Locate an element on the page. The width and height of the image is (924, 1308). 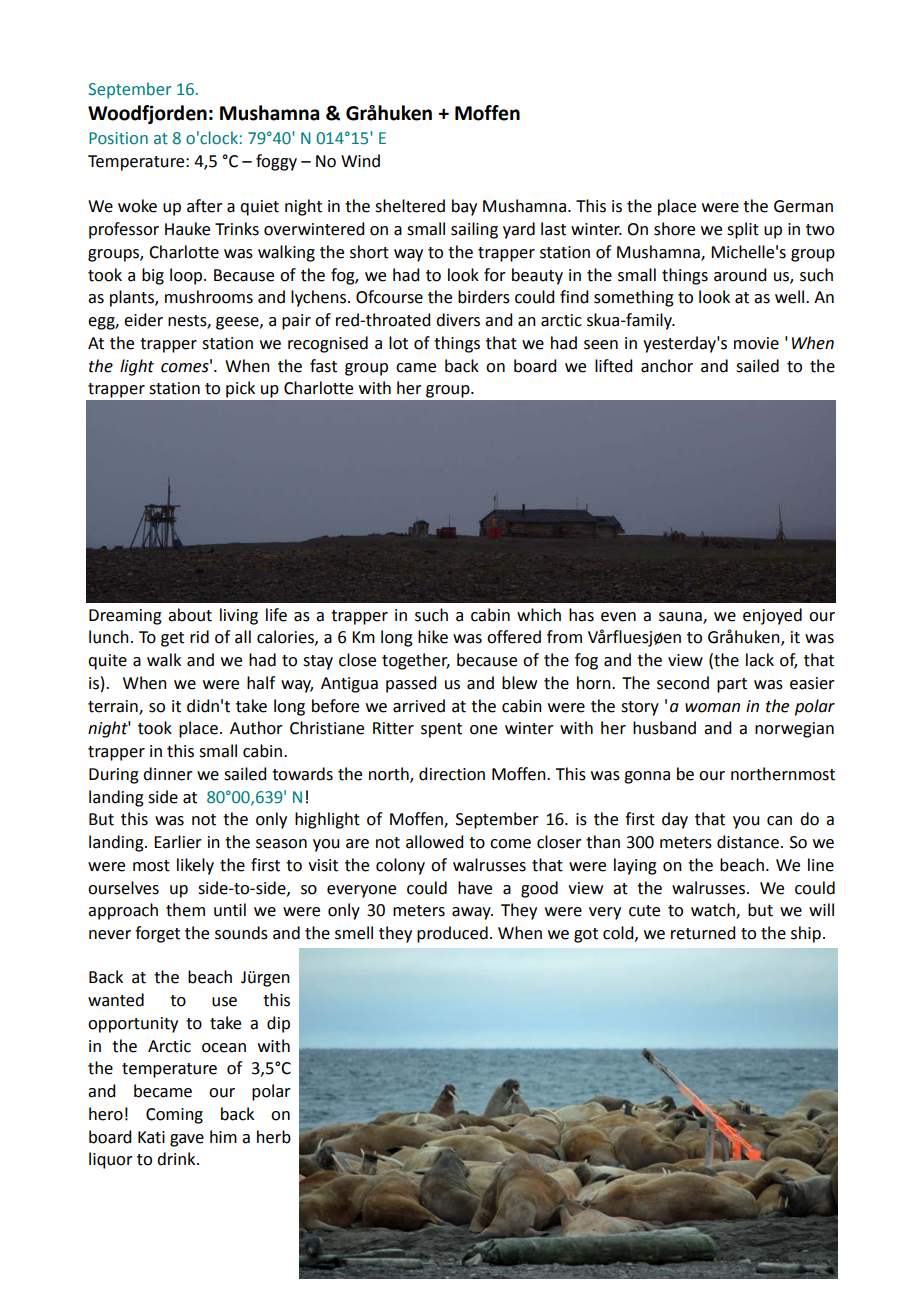
Earlier is located at coordinates (178, 842).
